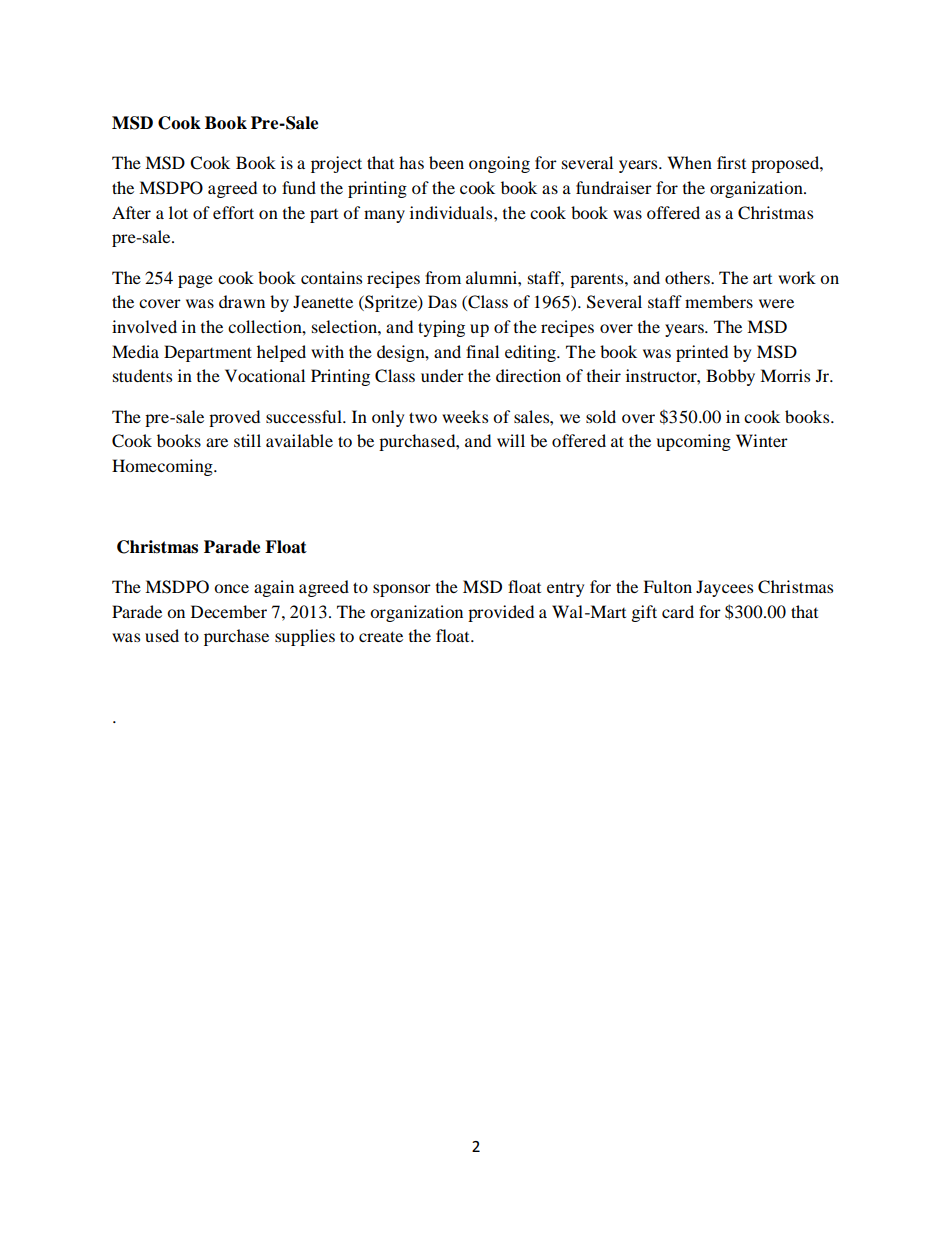 This screenshot has width=952, height=1233. I want to click on been, so click(446, 162).
